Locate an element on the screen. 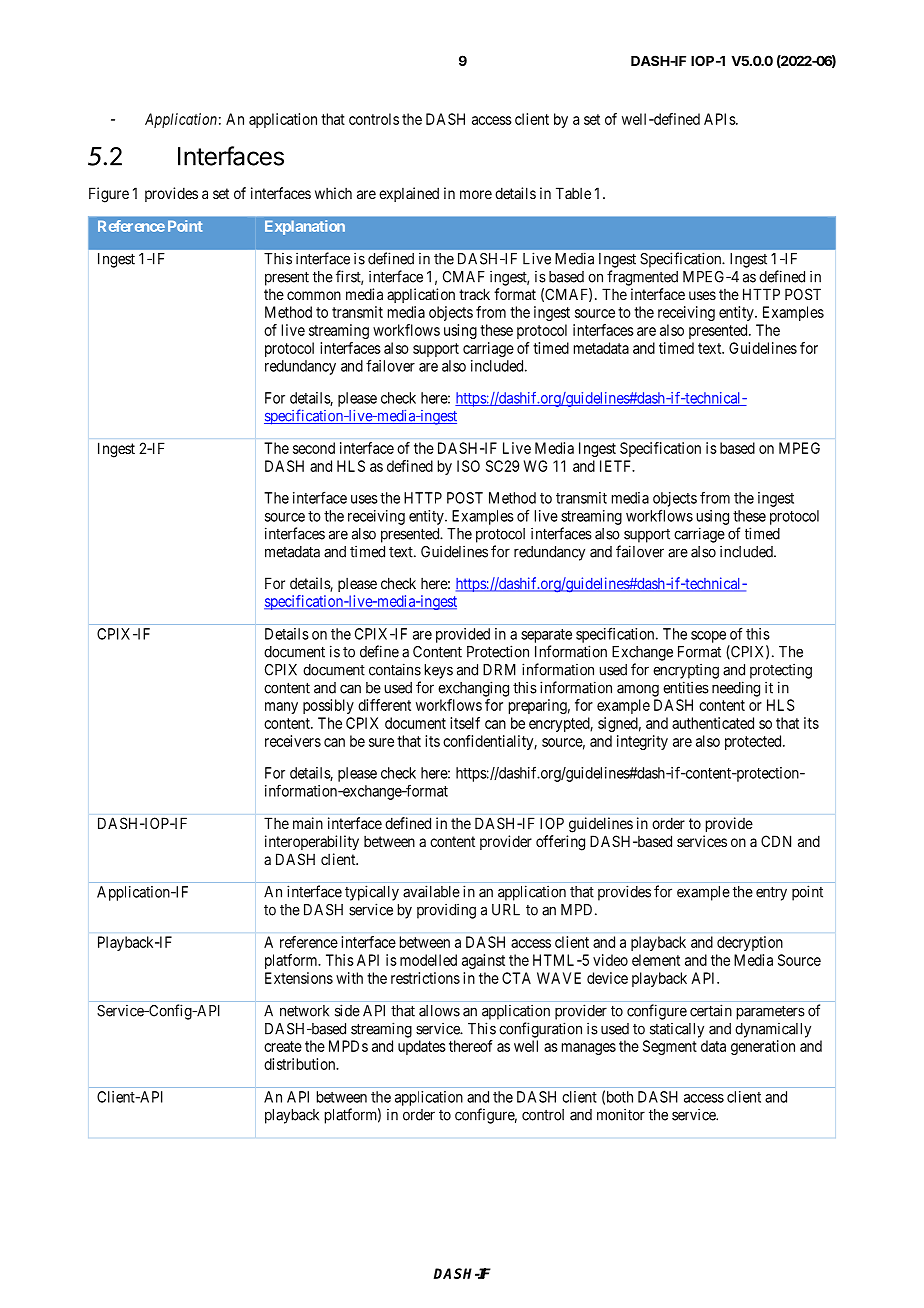 This screenshot has width=924, height=1308. fragmented is located at coordinates (642, 278).
